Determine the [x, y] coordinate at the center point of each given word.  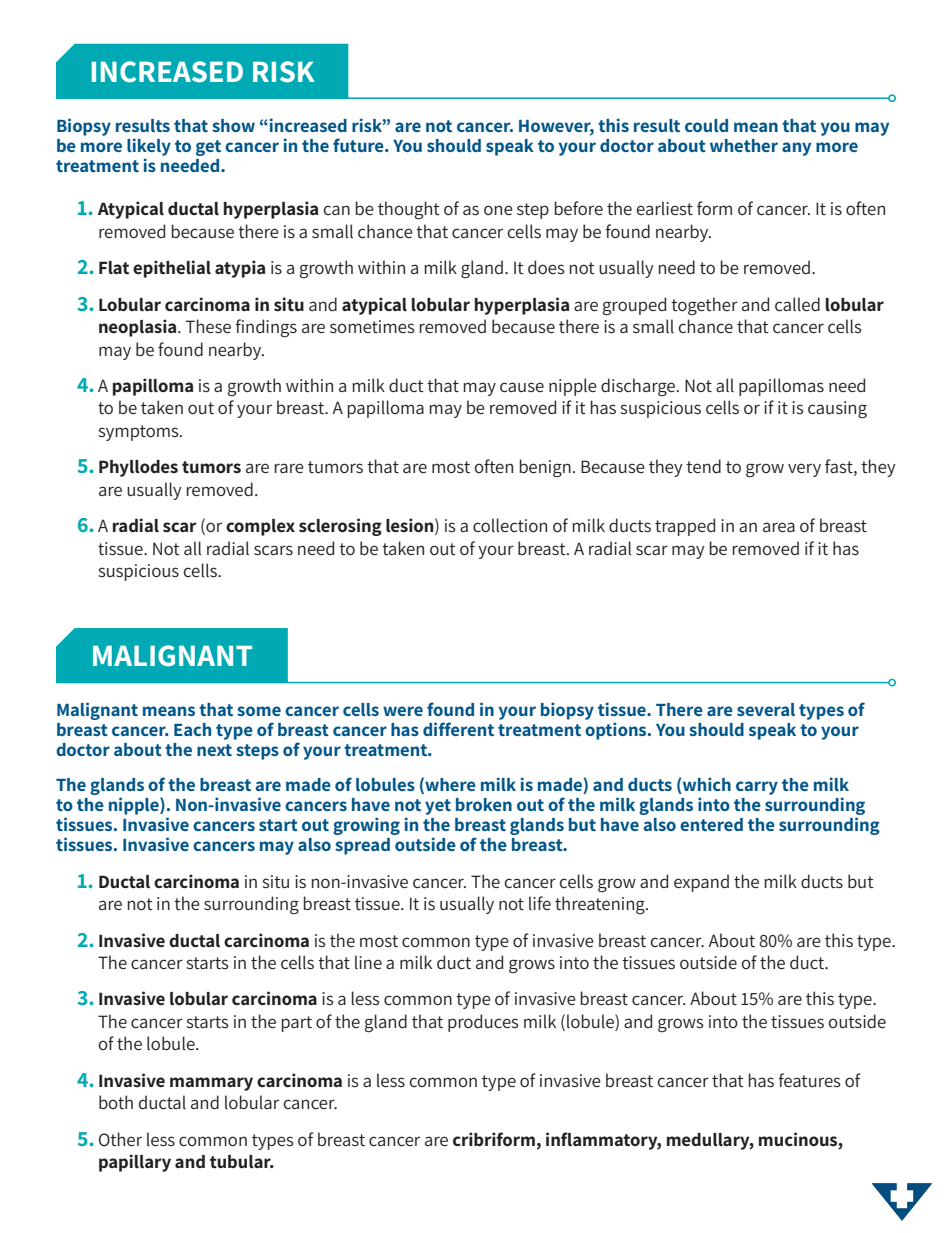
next [214, 750]
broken [484, 804]
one [498, 210]
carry [757, 788]
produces [483, 1023]
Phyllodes [138, 468]
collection [510, 525]
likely [149, 147]
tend [703, 466]
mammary [211, 1084]
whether [744, 145]
